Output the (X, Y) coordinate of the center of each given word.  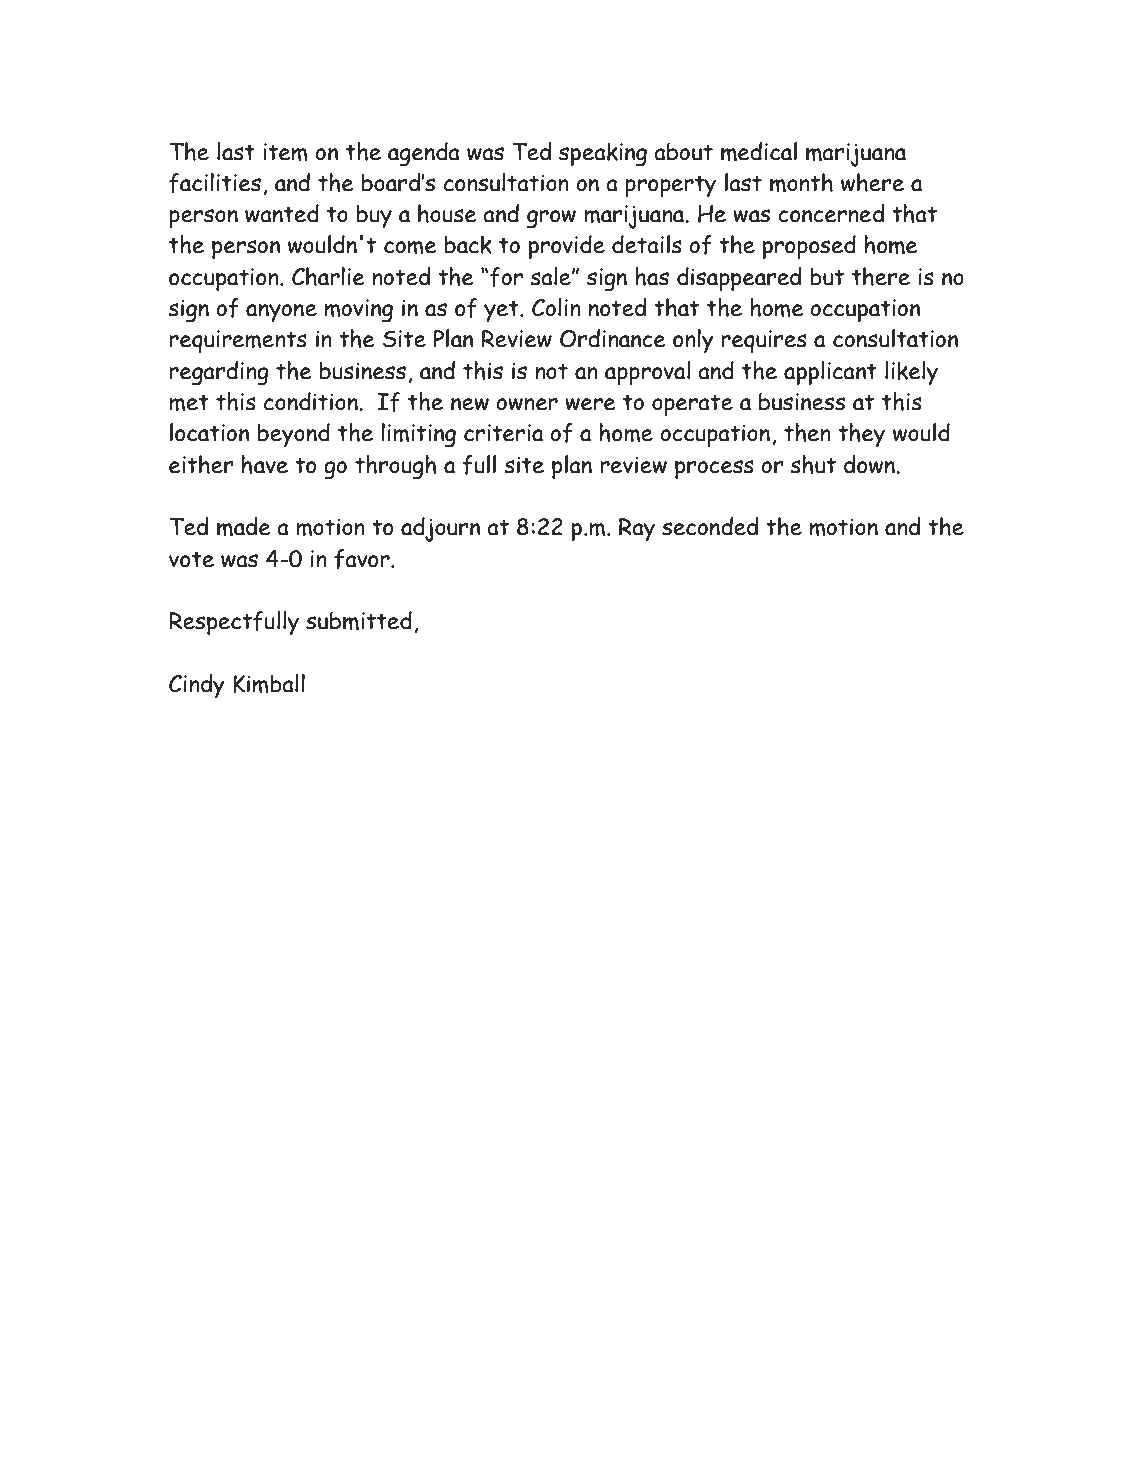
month (801, 182)
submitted (359, 620)
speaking (603, 155)
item (285, 152)
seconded (710, 526)
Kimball (269, 683)
